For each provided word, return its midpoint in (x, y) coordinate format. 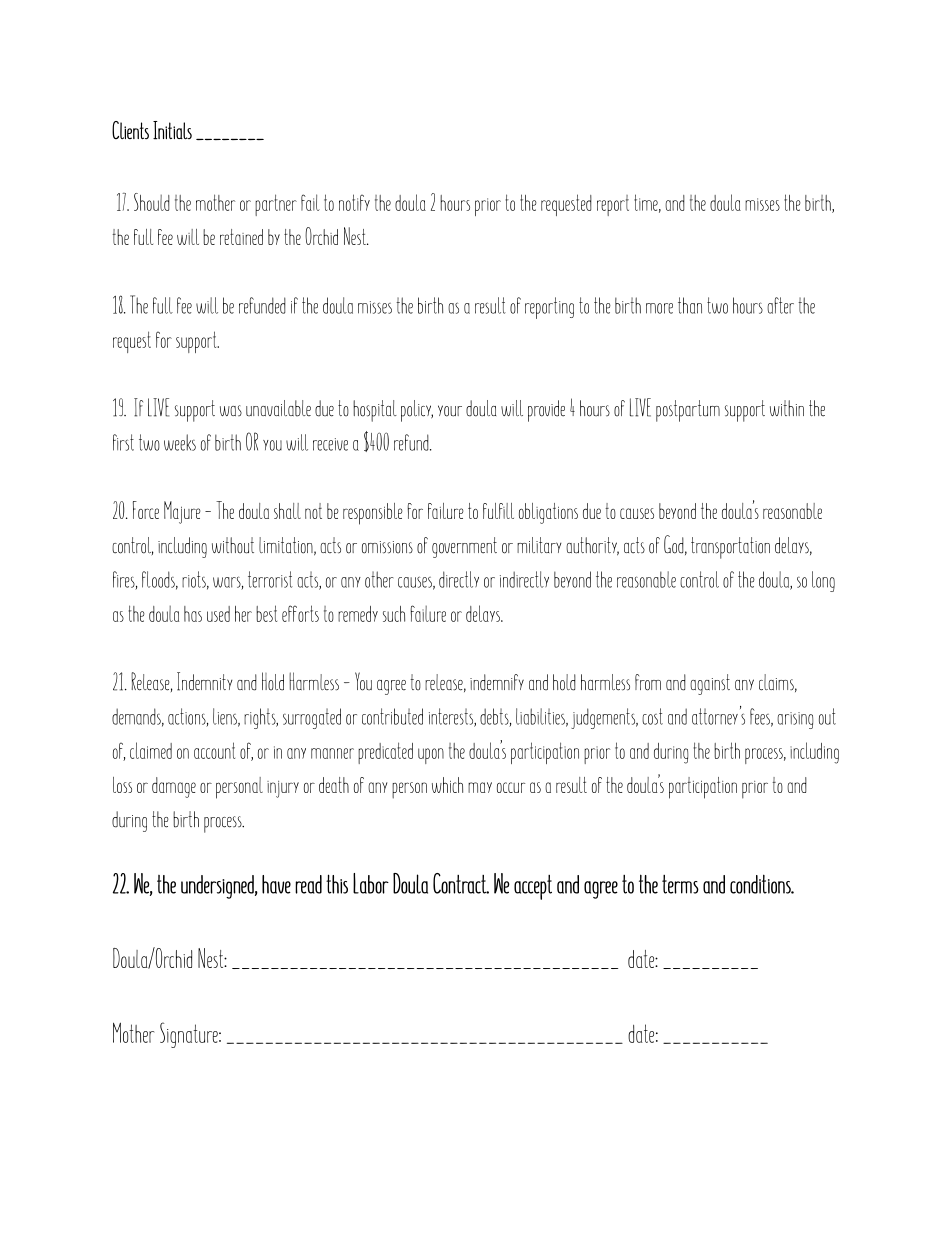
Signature (190, 1035)
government (464, 547)
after (780, 305)
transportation (730, 548)
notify (354, 202)
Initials (172, 130)
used (218, 614)
